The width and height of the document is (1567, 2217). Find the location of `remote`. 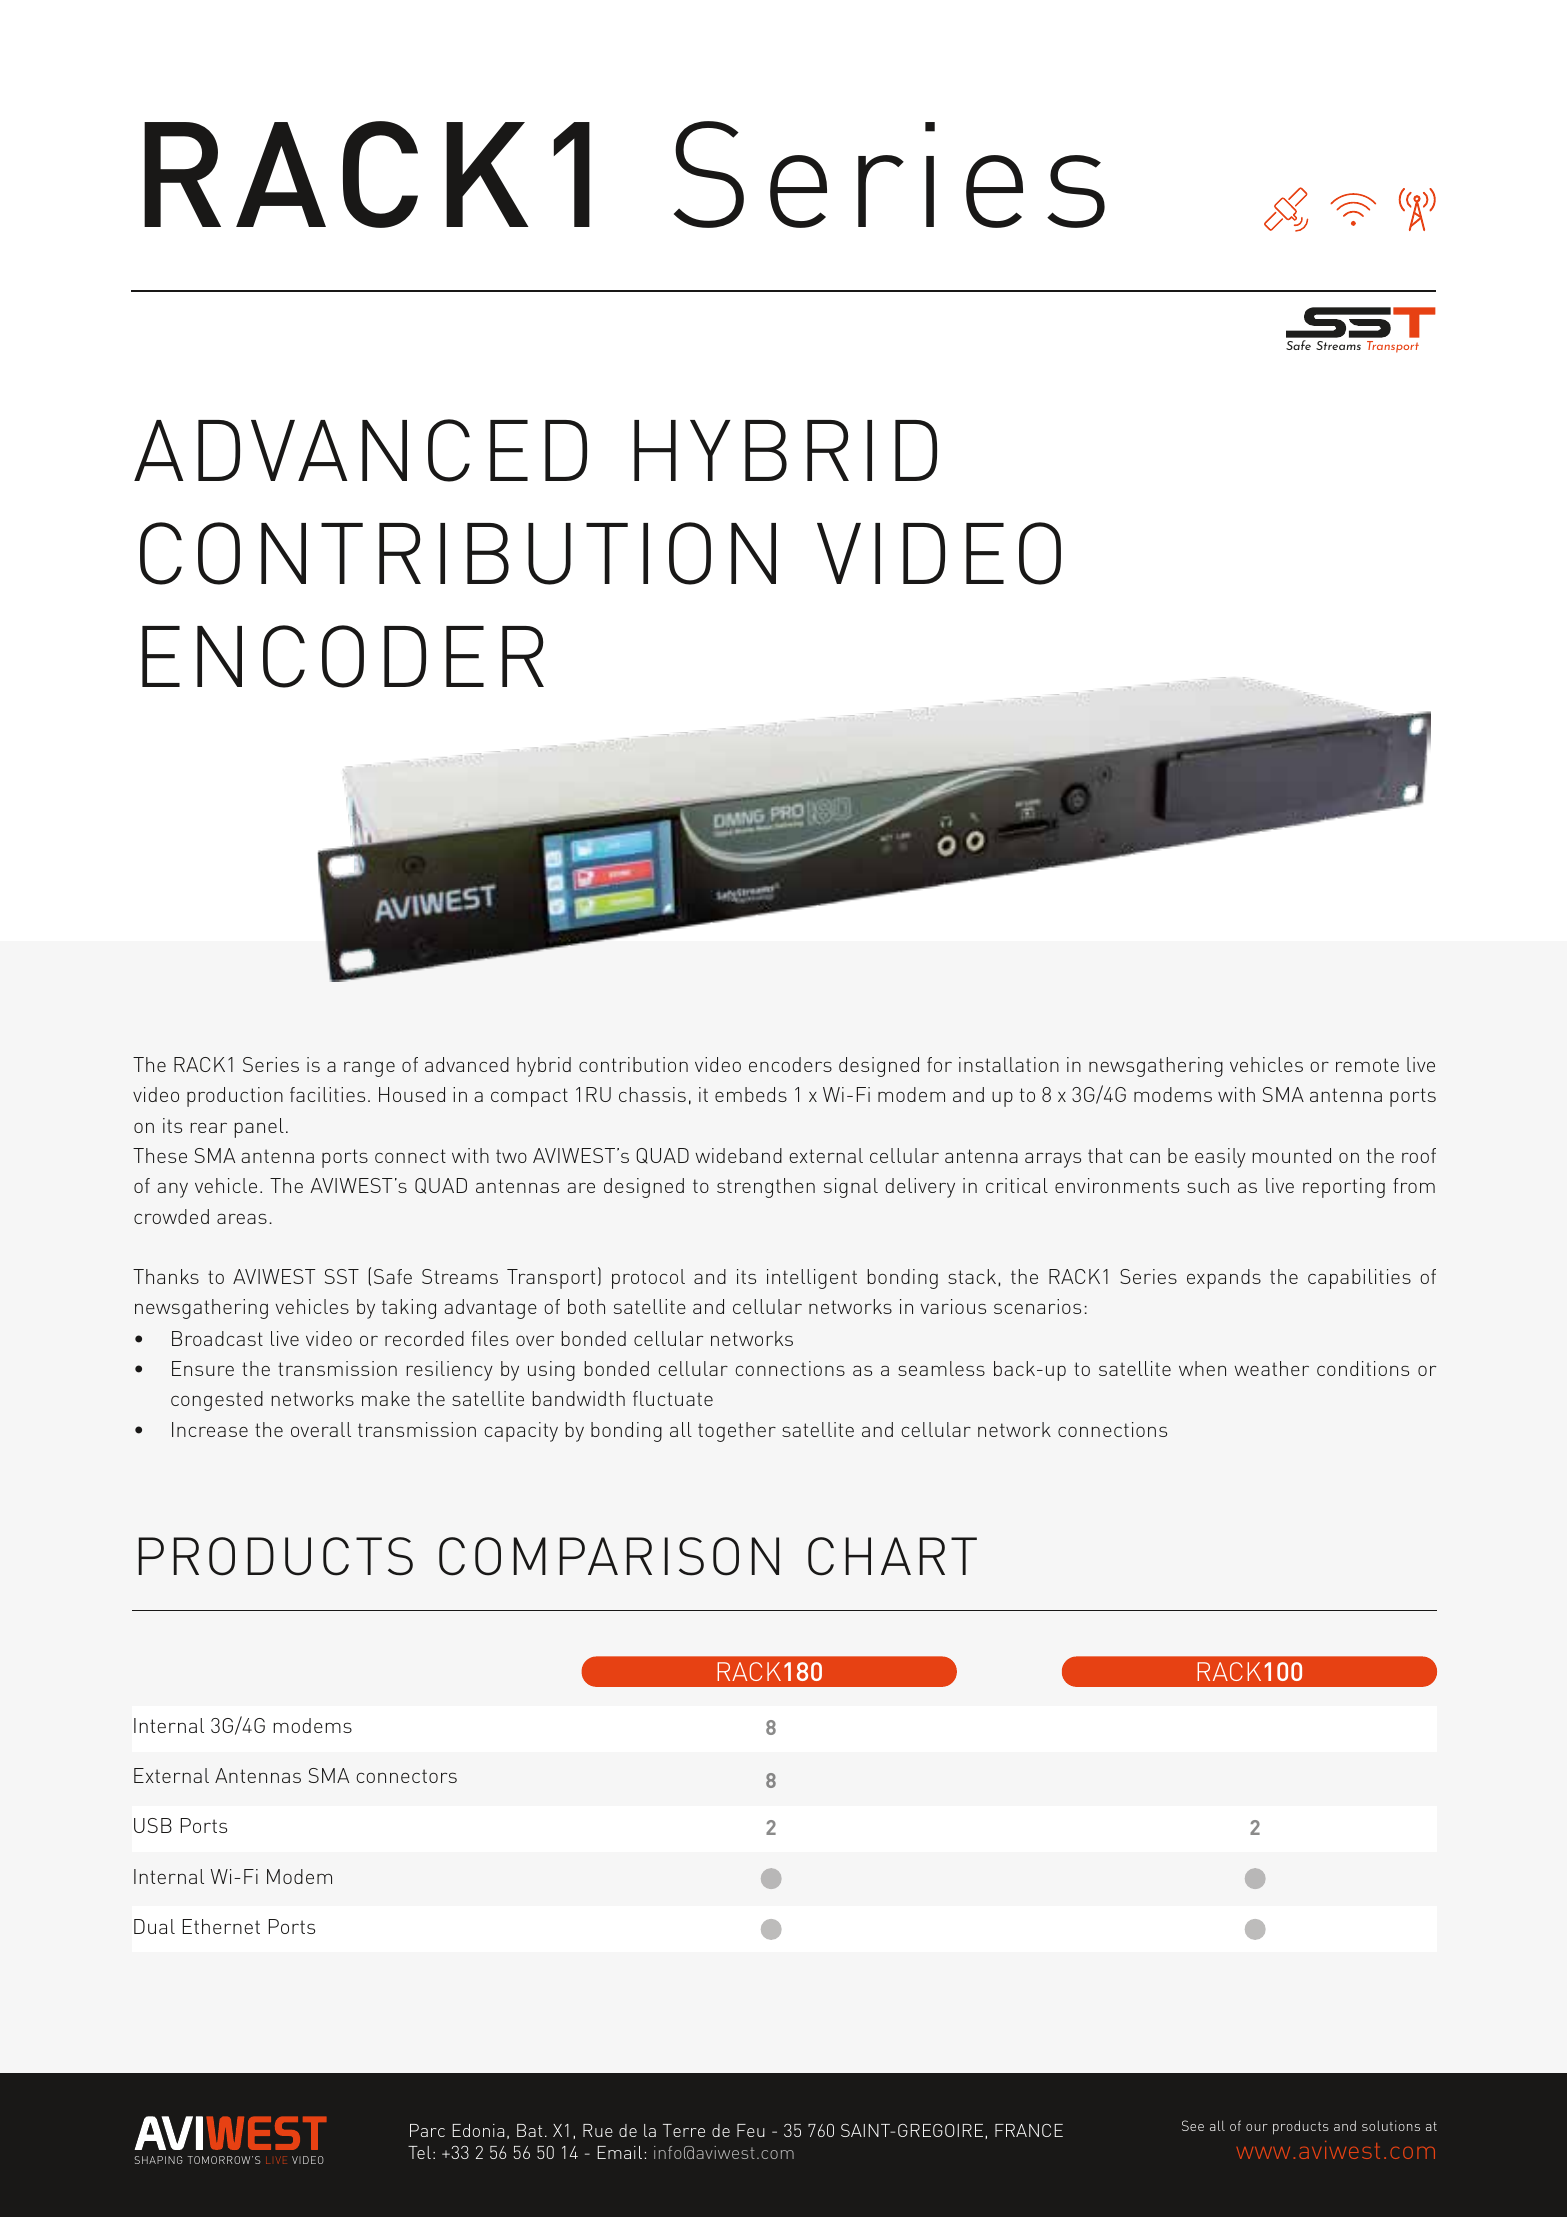

remote is located at coordinates (1367, 1065).
